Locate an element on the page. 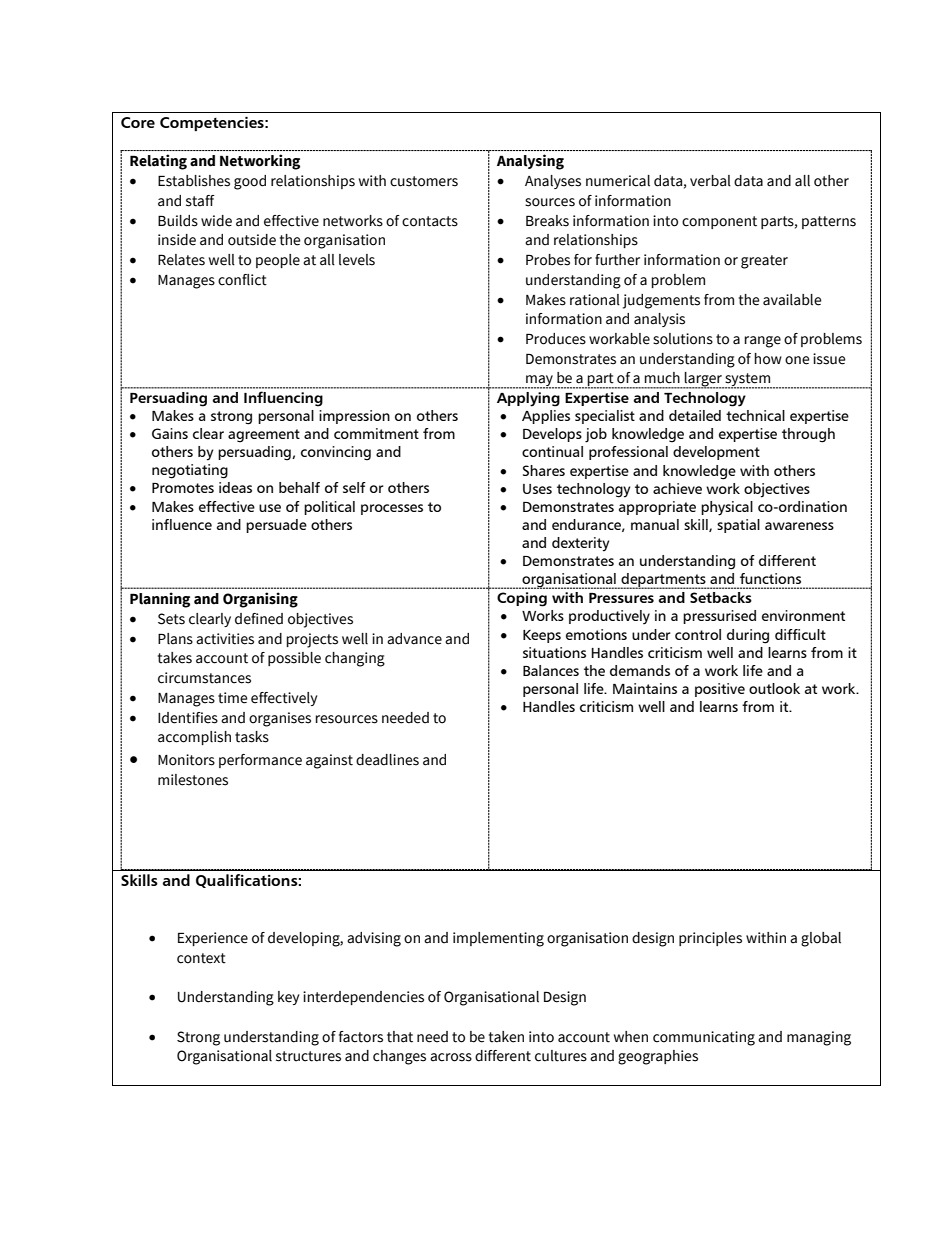 The height and width of the document is (1233, 952). accomplish is located at coordinates (194, 738).
